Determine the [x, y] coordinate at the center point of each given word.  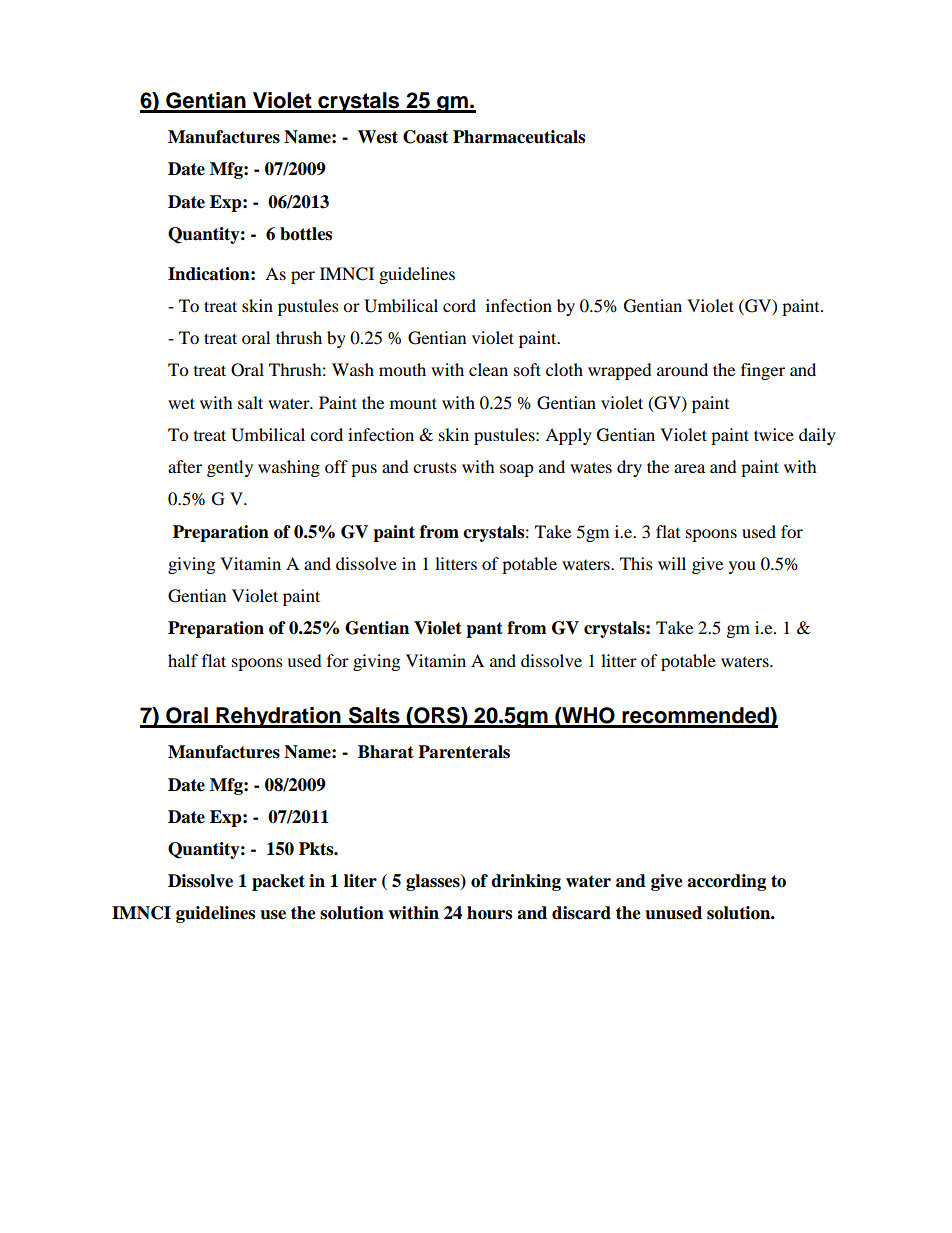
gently [230, 468]
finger [763, 371]
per [303, 277]
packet [278, 882]
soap [517, 470]
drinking [526, 882]
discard [581, 913]
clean [488, 369]
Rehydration [278, 717]
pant [484, 630]
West [378, 137]
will [672, 563]
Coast [425, 137]
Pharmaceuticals [519, 137]
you [742, 567]
